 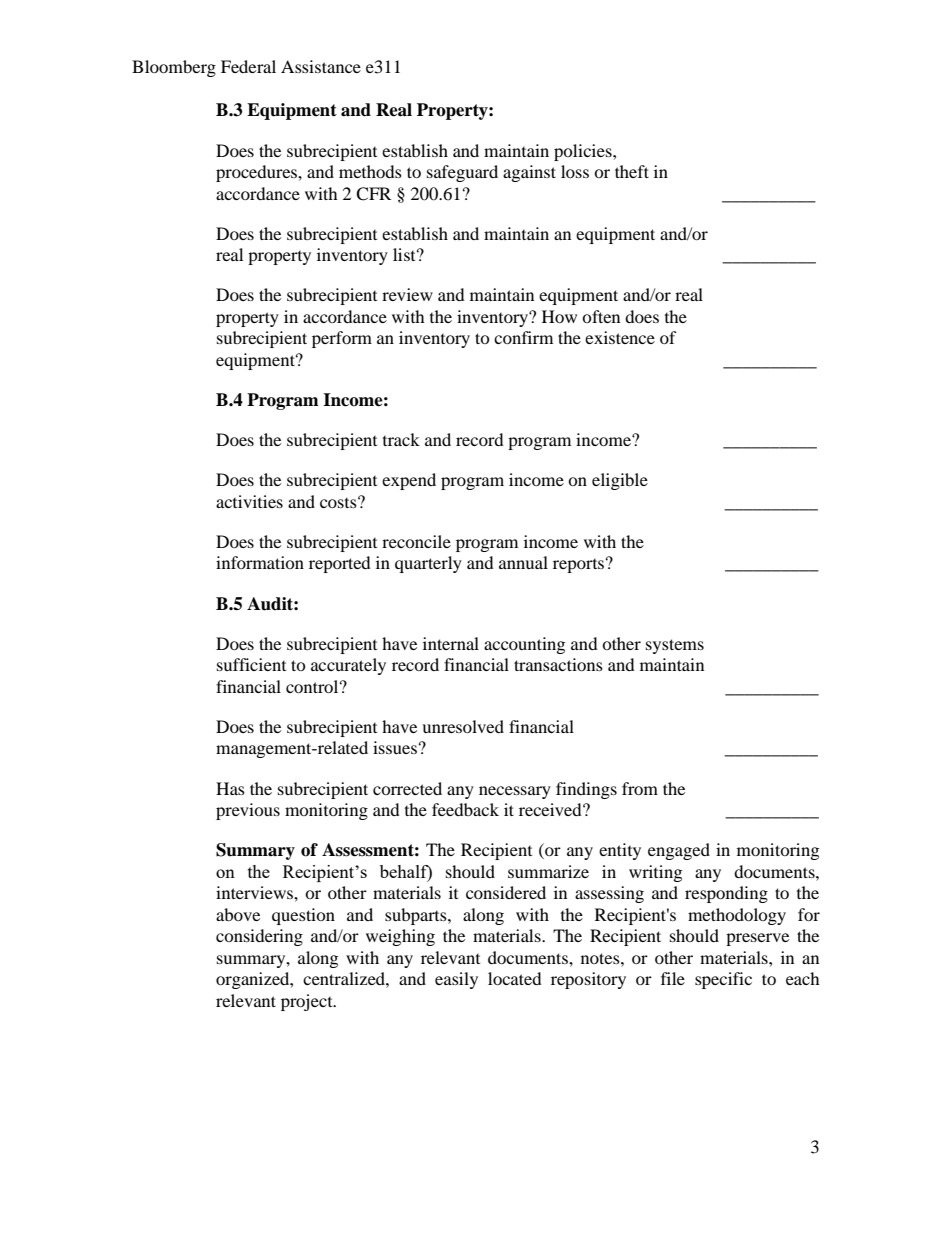 What do you see at coordinates (259, 937) in the screenshot?
I see `considering` at bounding box center [259, 937].
